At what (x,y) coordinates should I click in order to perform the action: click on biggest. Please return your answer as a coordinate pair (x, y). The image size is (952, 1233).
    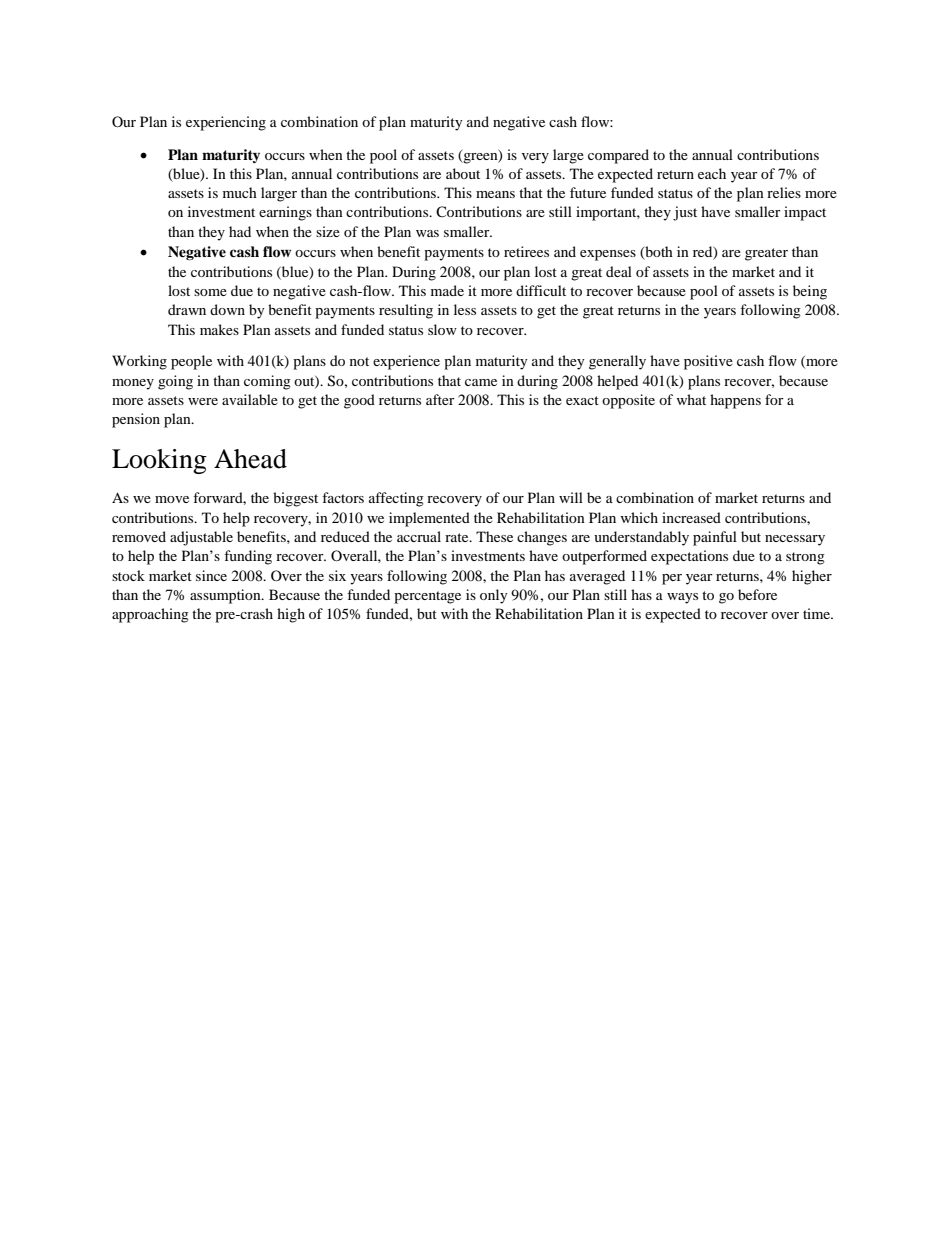
    Looking at the image, I should click on (295, 499).
